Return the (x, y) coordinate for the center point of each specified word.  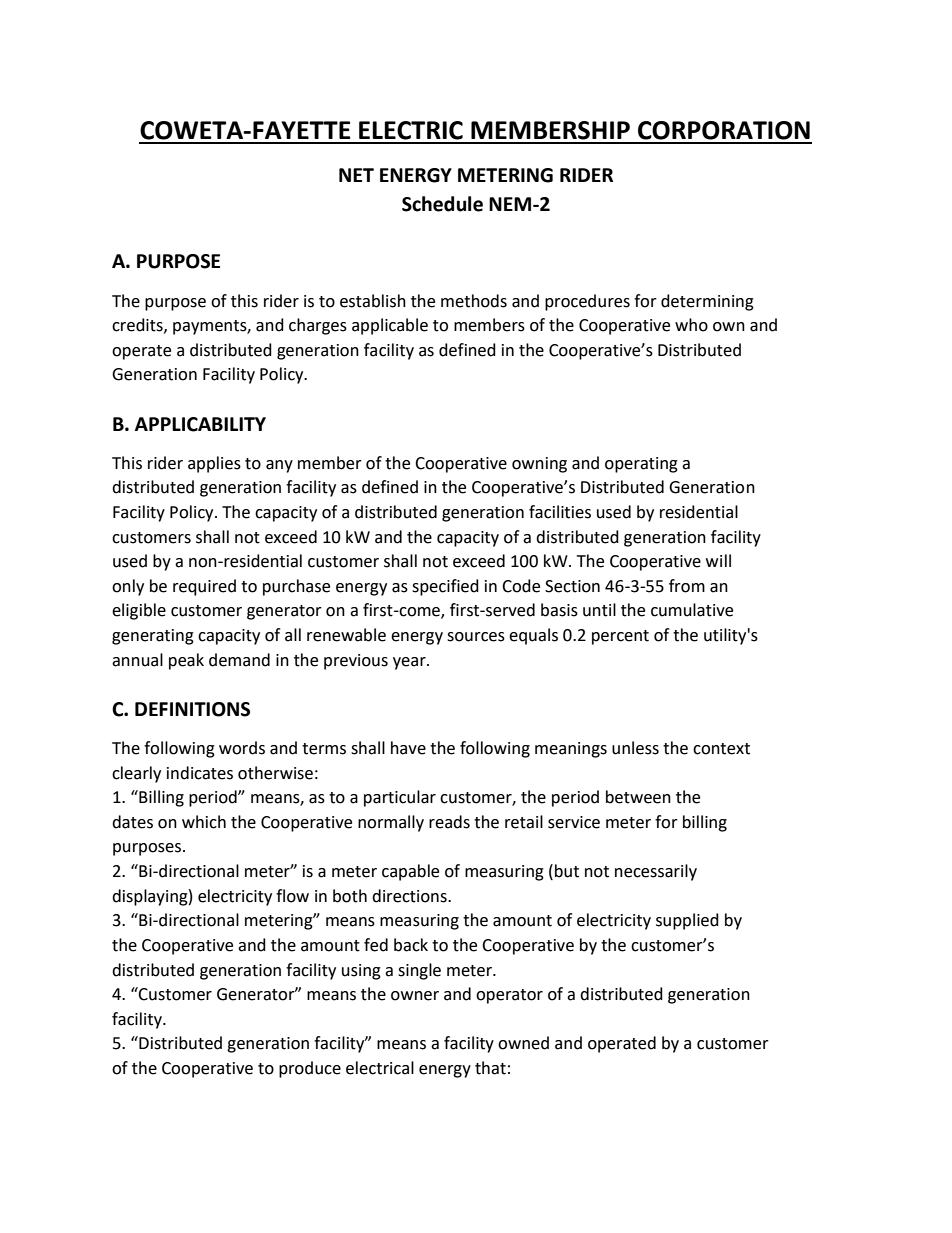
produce (310, 1069)
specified (445, 587)
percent (620, 637)
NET (356, 175)
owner (415, 996)
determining (707, 302)
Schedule (442, 204)
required (204, 587)
